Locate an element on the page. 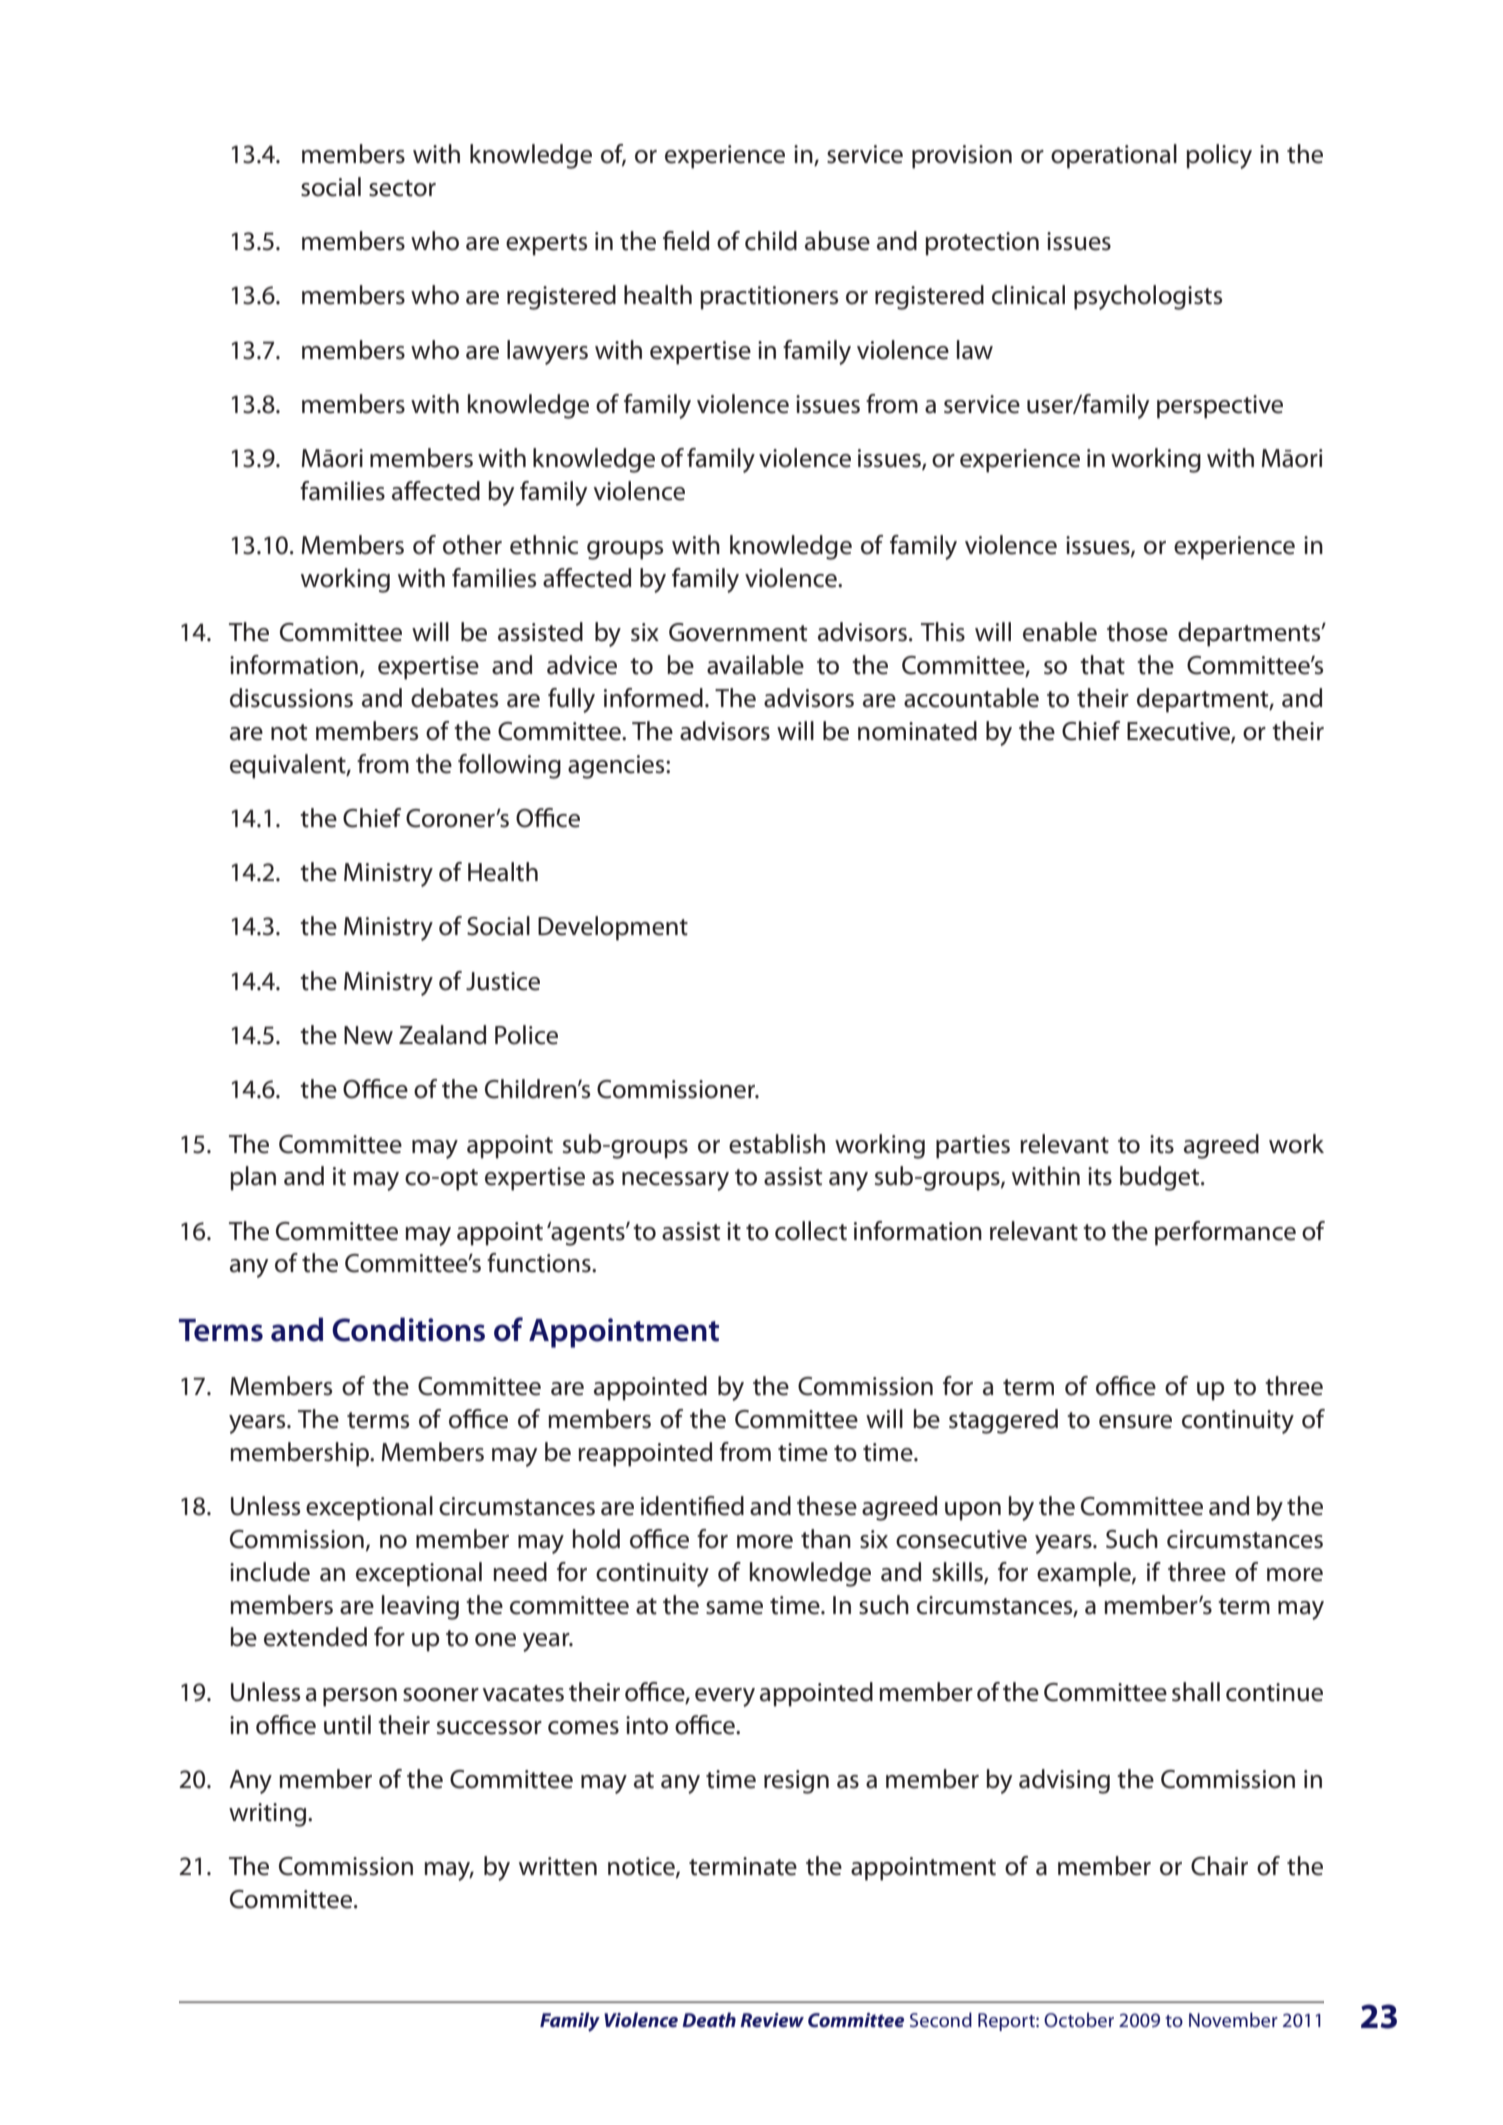  that is located at coordinates (1102, 665).
